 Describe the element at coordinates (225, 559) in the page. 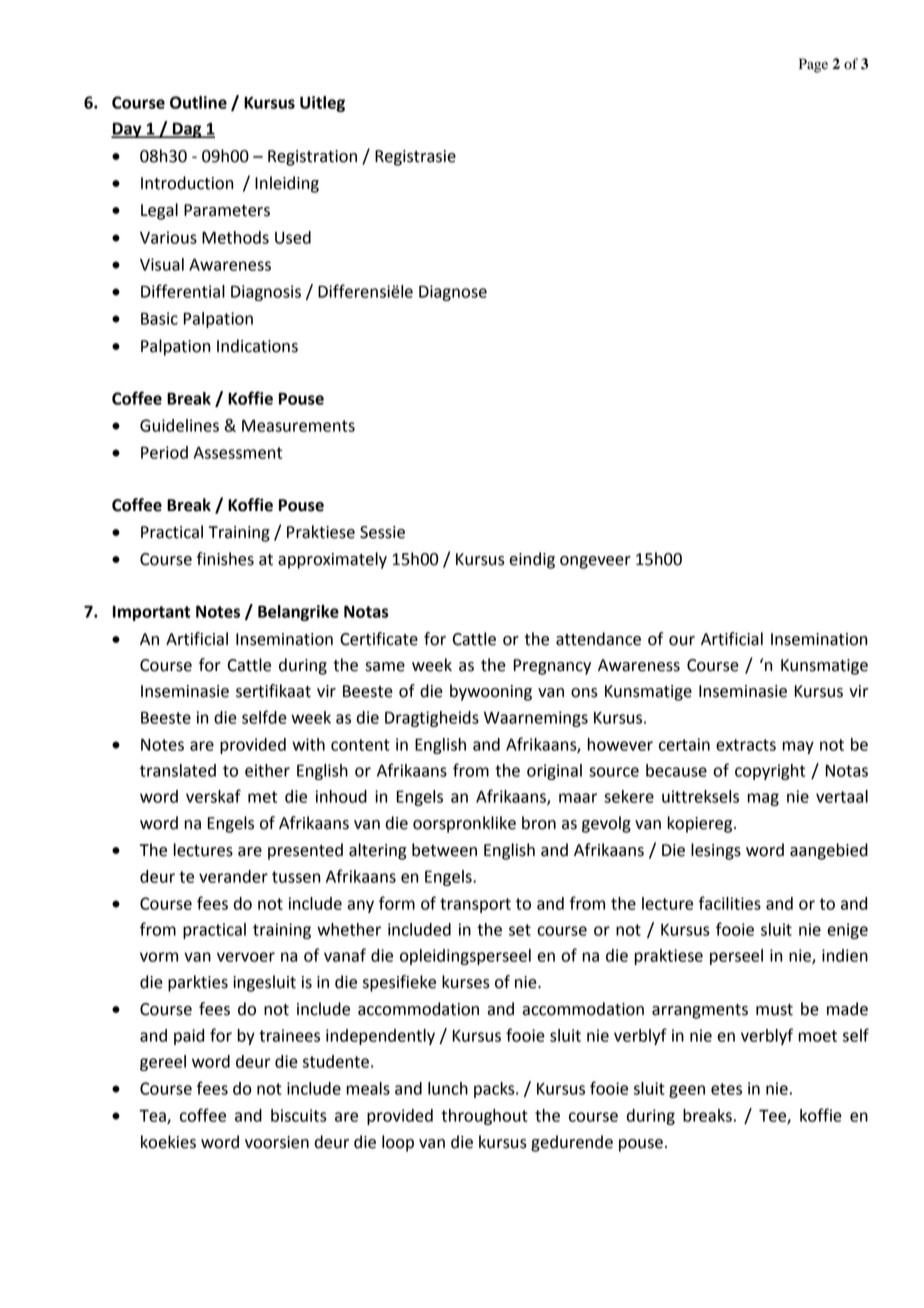

I see `finishes` at that location.
